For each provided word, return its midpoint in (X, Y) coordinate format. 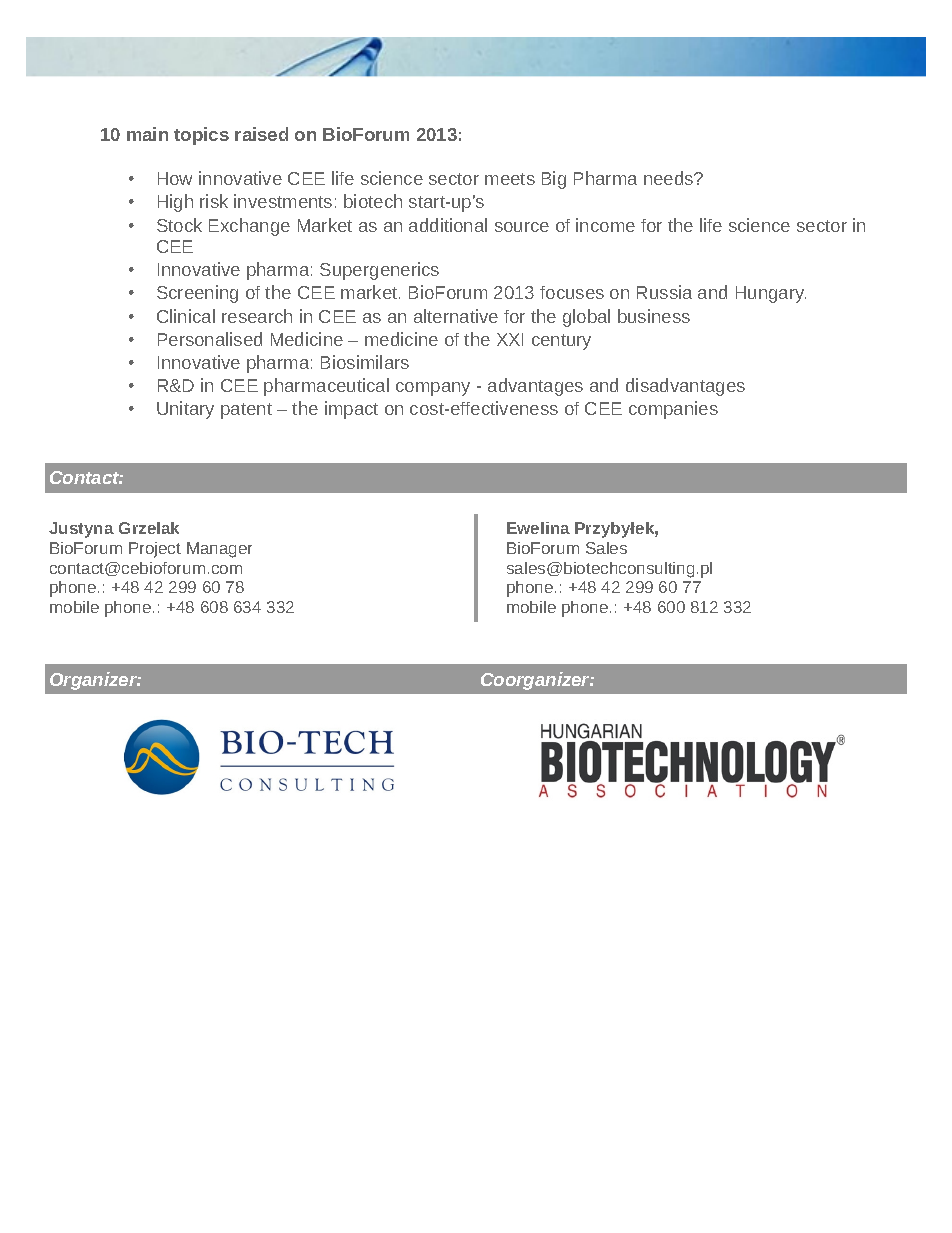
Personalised (210, 339)
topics (201, 136)
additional (448, 225)
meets (510, 179)
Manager (219, 550)
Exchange (249, 227)
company (433, 389)
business (654, 316)
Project (155, 550)
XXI (510, 339)
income (605, 225)
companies (673, 410)
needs (670, 178)
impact (351, 410)
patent (246, 411)
